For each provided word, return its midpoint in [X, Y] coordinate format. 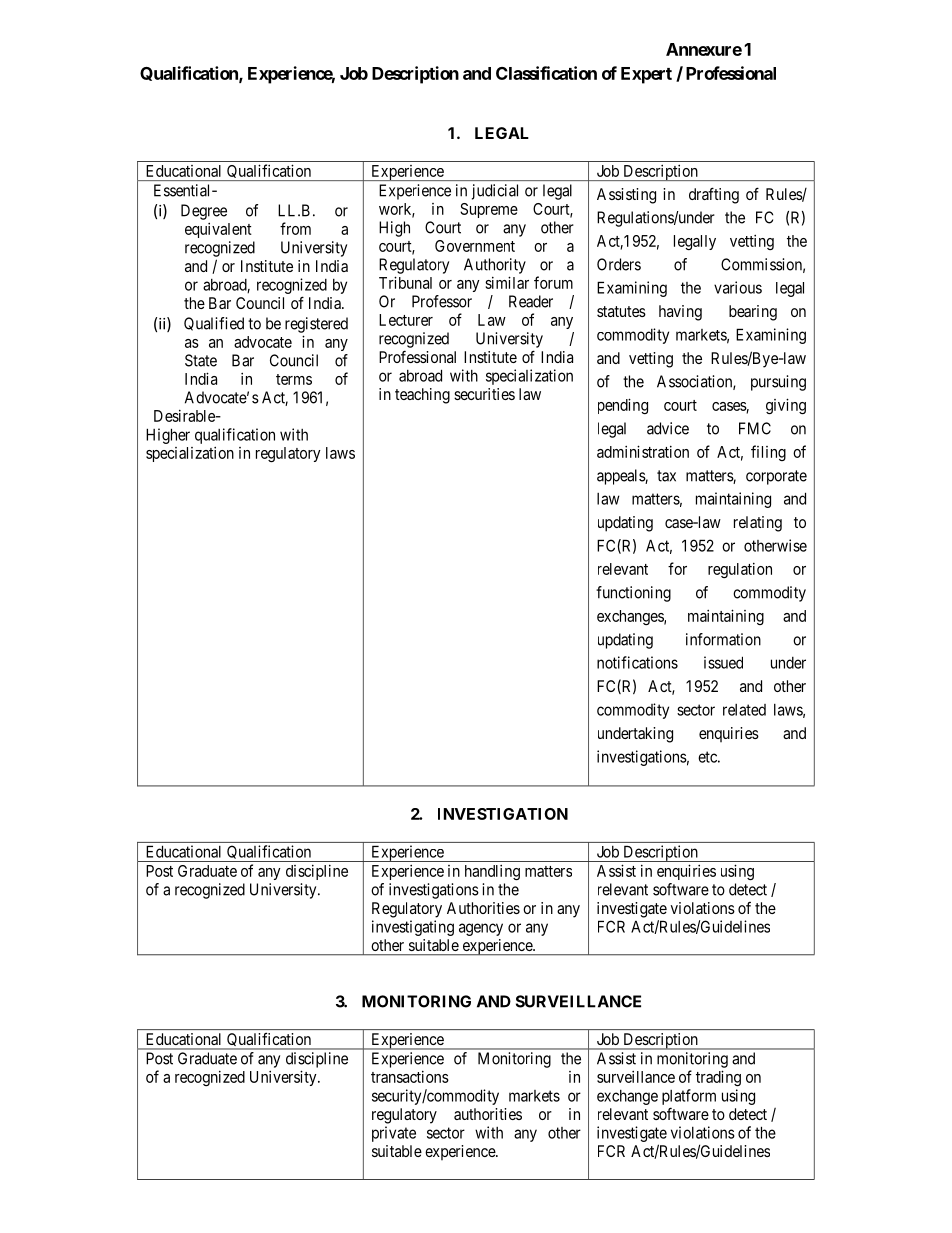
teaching [422, 396]
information [723, 639]
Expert [646, 75]
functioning [633, 594]
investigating [413, 928]
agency [481, 929]
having [680, 313]
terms [294, 379]
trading [718, 1078]
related [744, 710]
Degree [204, 212]
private [394, 1134]
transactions [410, 1077]
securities [484, 394]
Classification [546, 73]
